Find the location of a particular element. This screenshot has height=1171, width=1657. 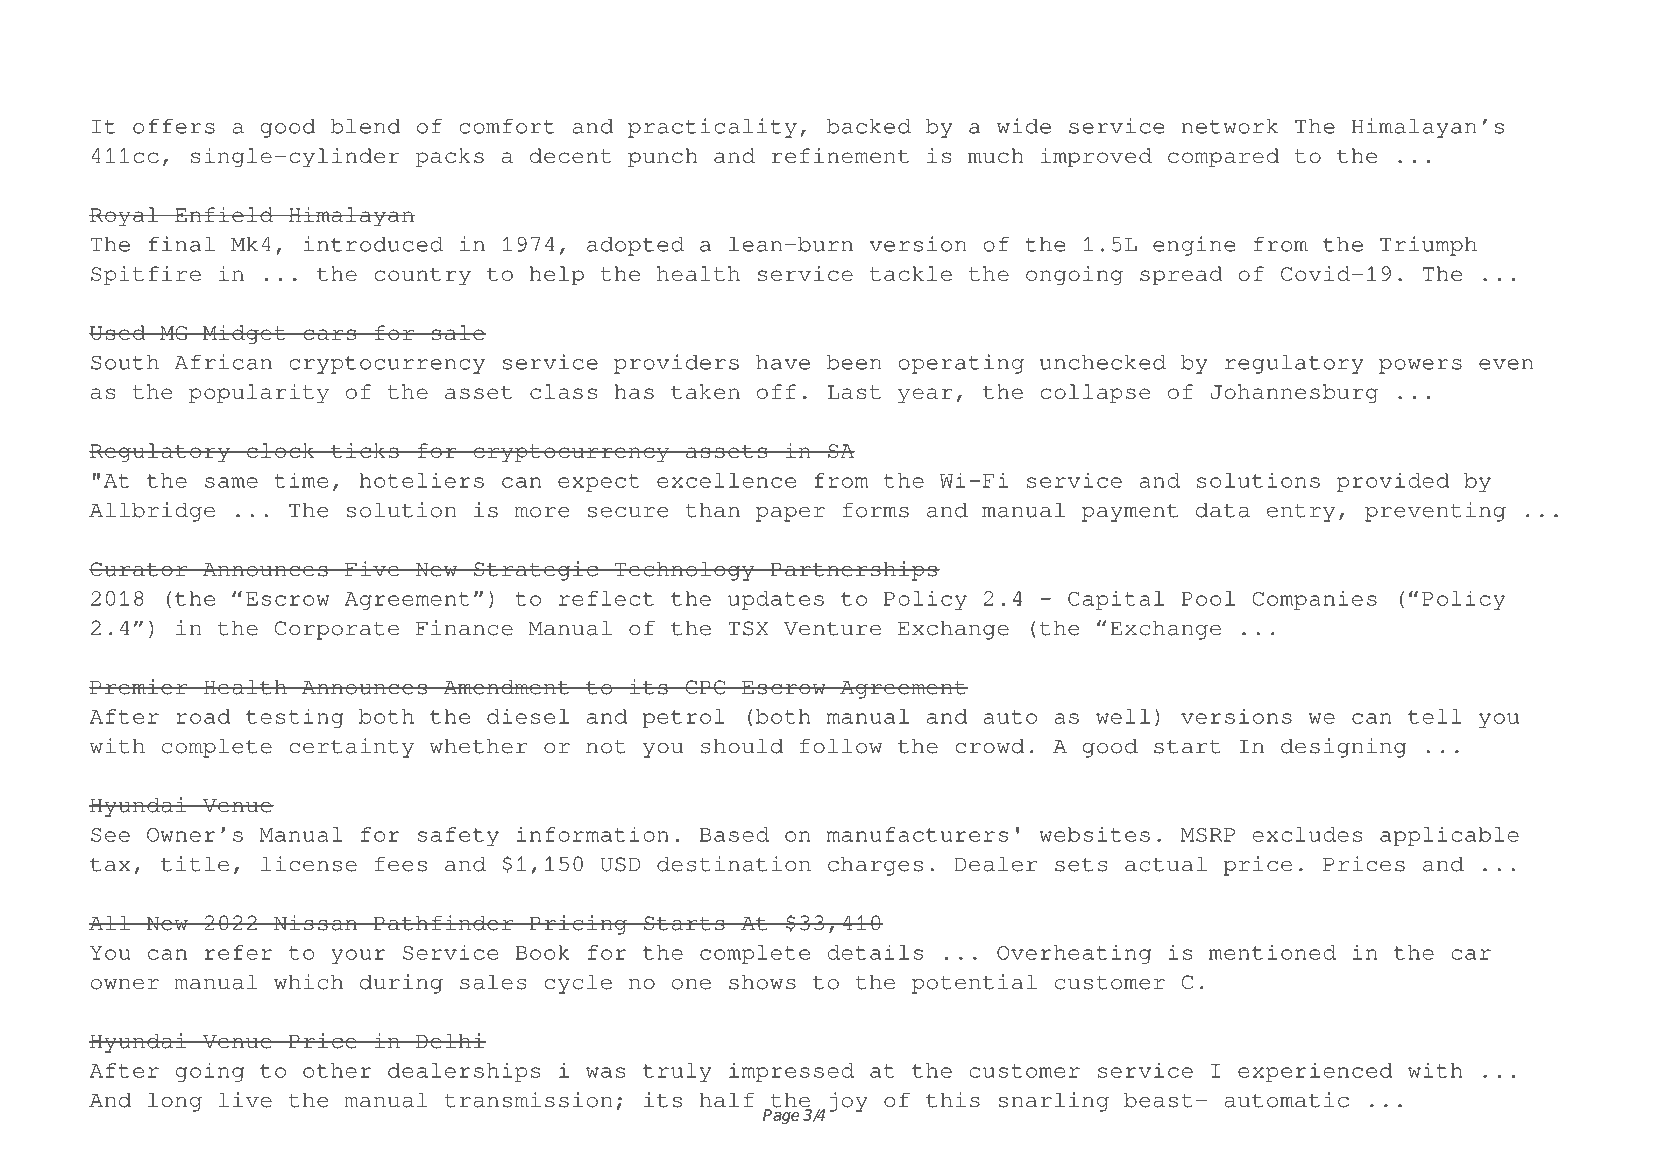

time is located at coordinates (301, 480).
